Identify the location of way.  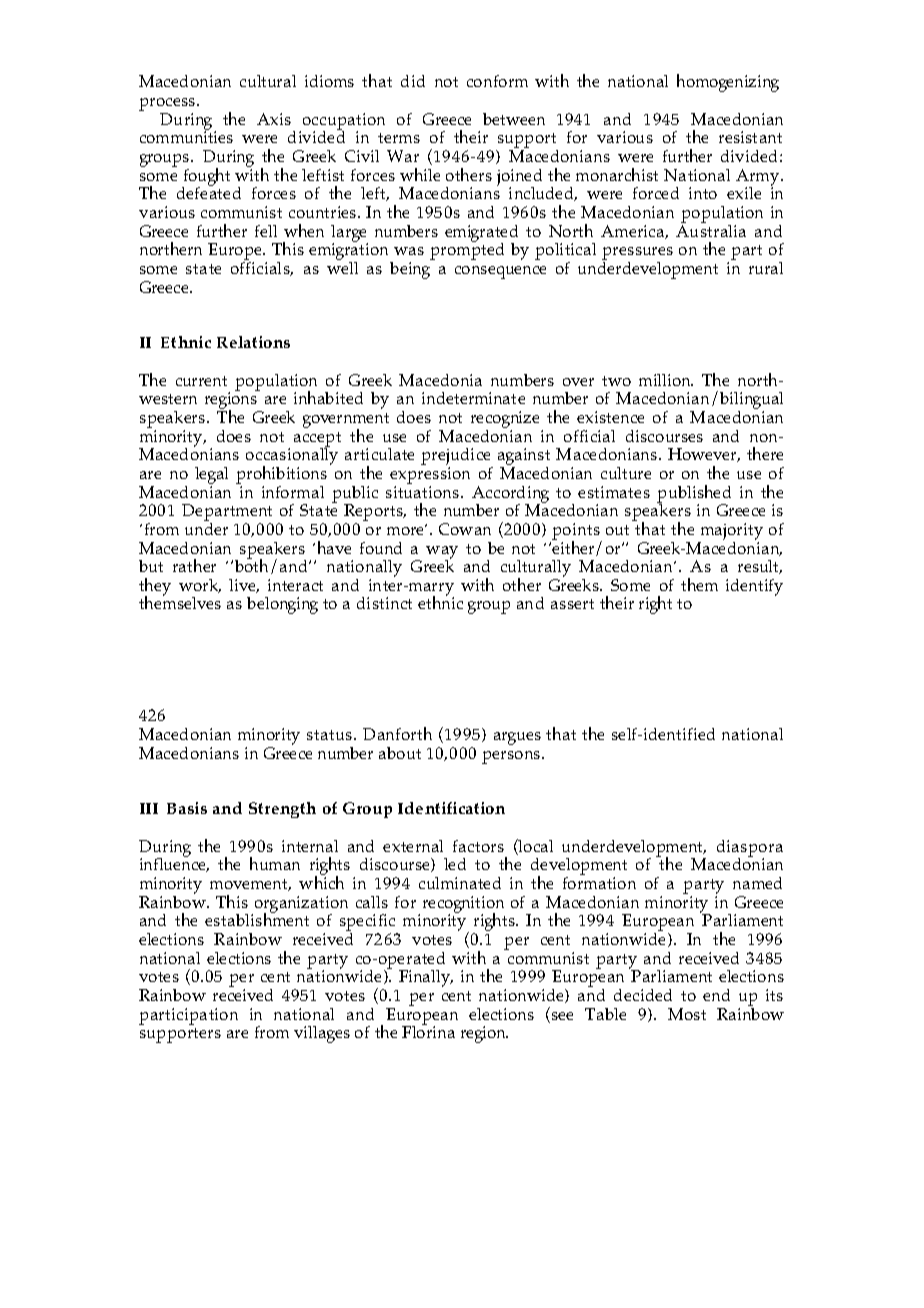
(442, 553).
